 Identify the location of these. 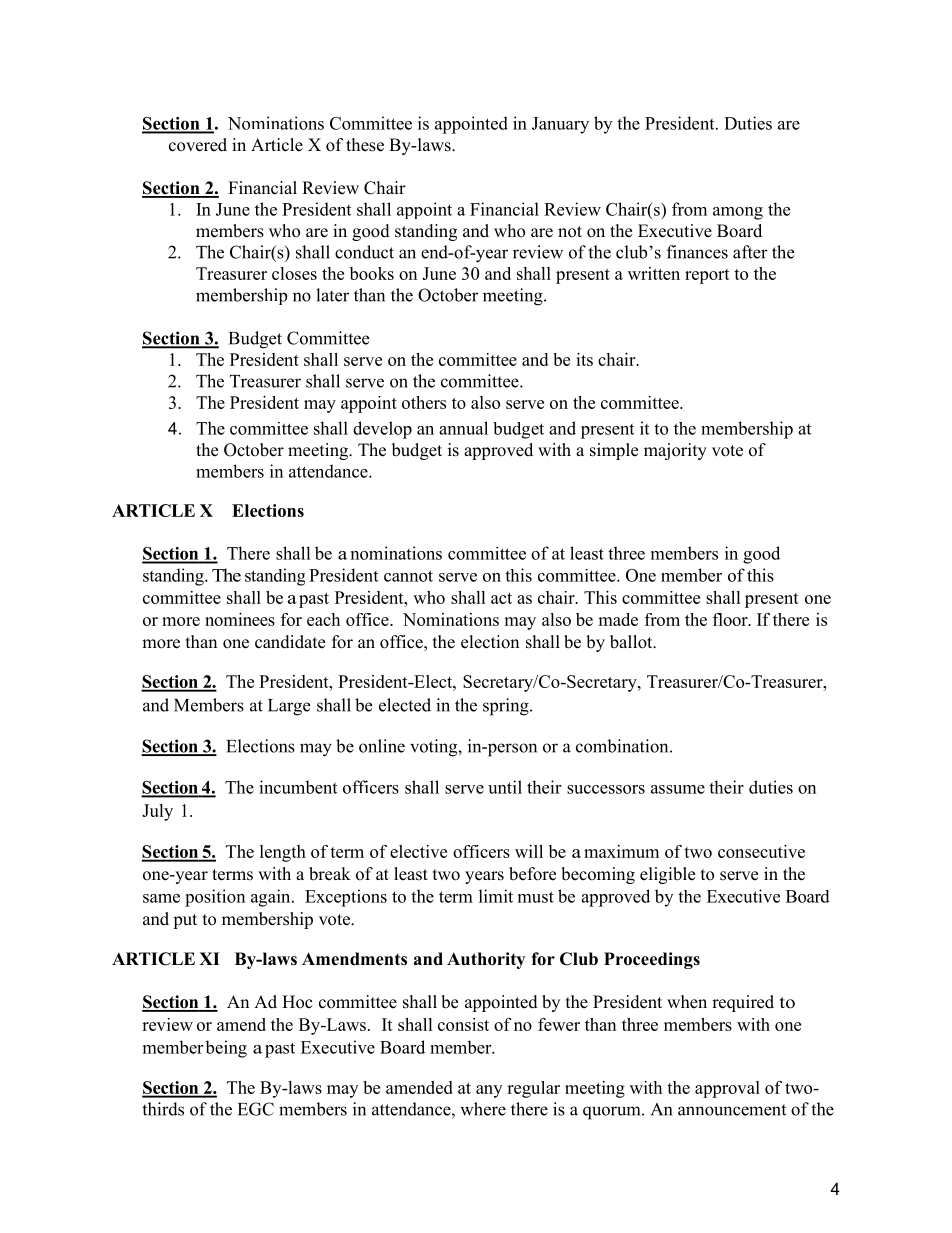
(365, 145).
